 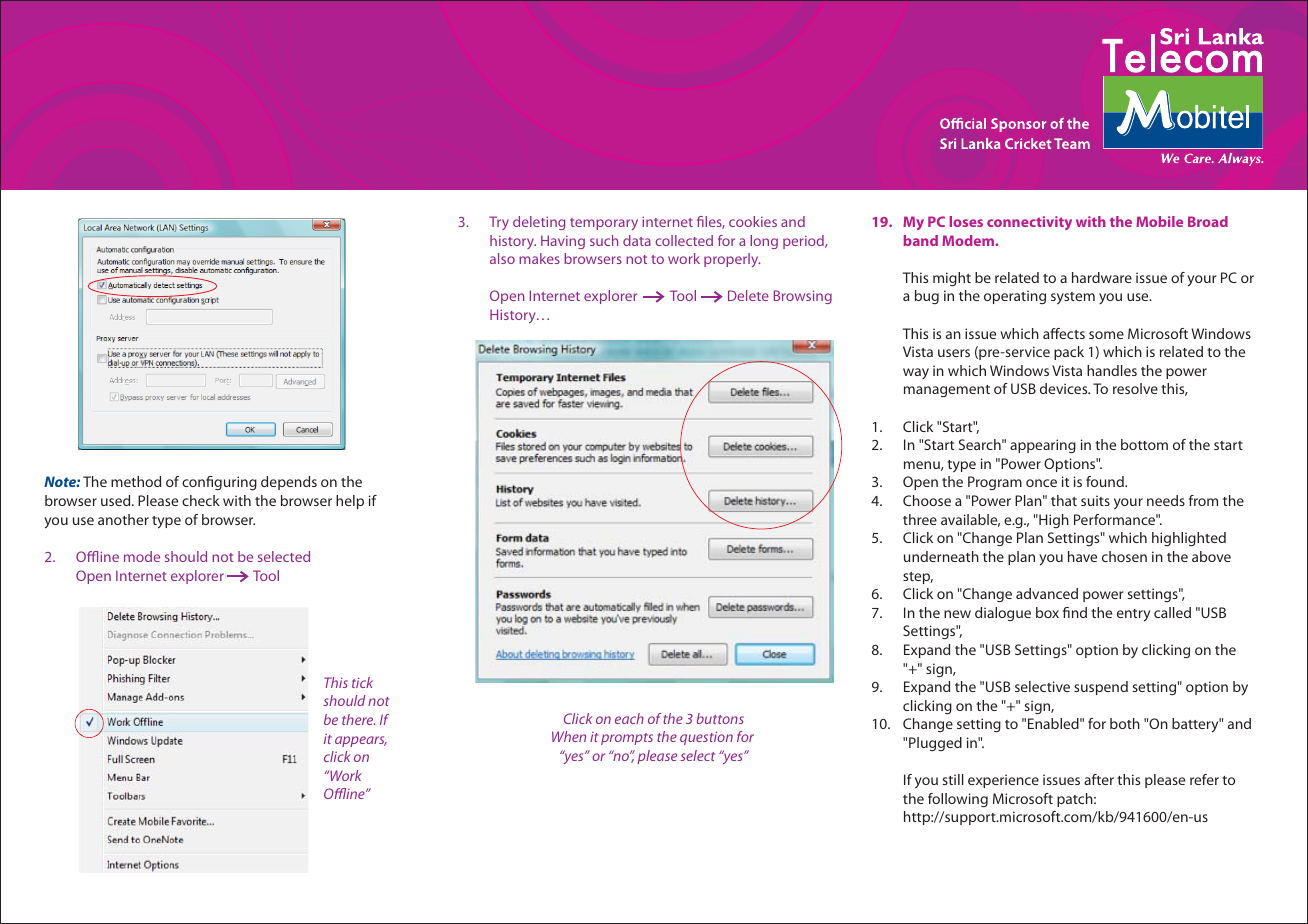 I want to click on collected, so click(x=684, y=240).
